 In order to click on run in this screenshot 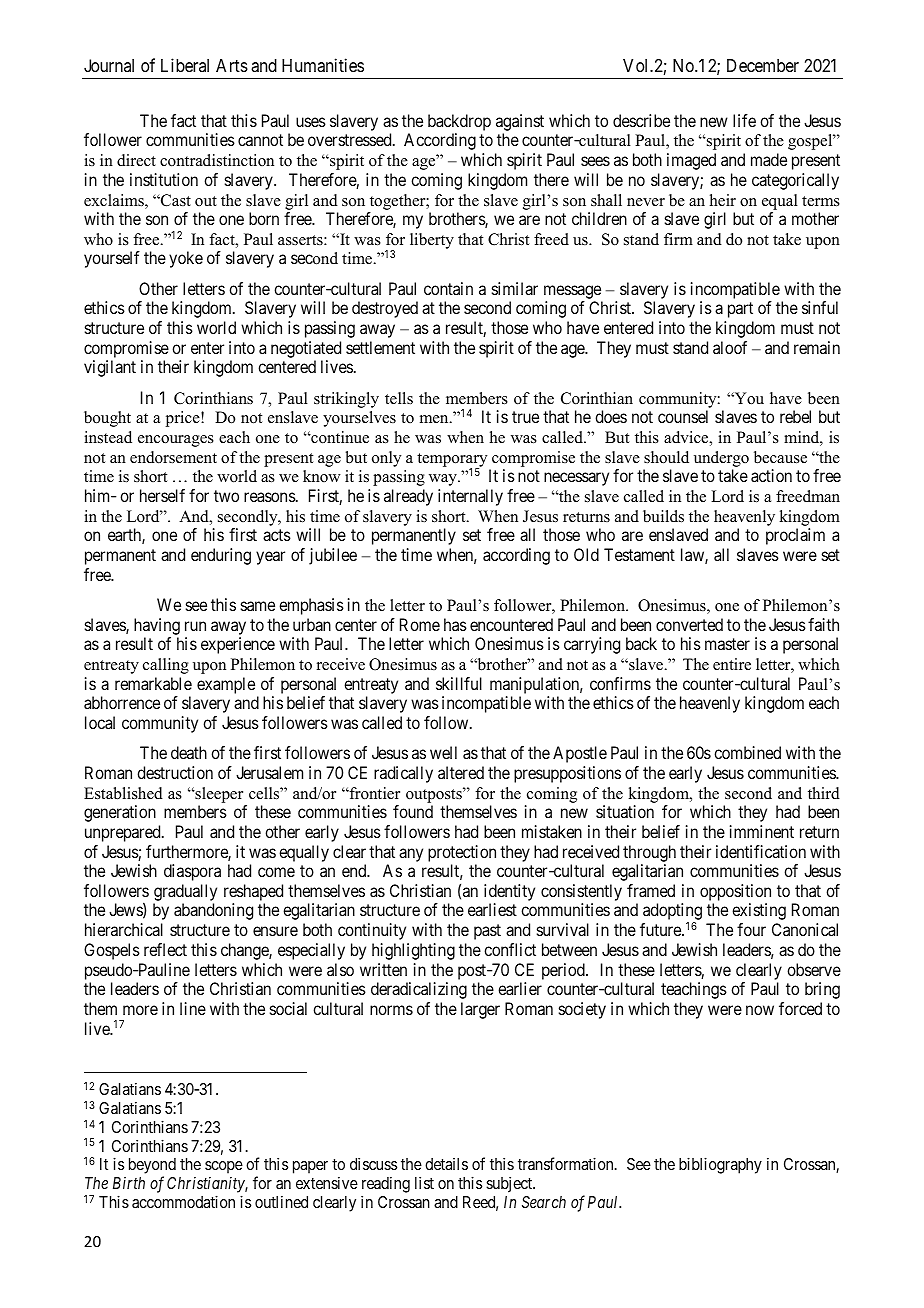, I will do `click(195, 626)`.
